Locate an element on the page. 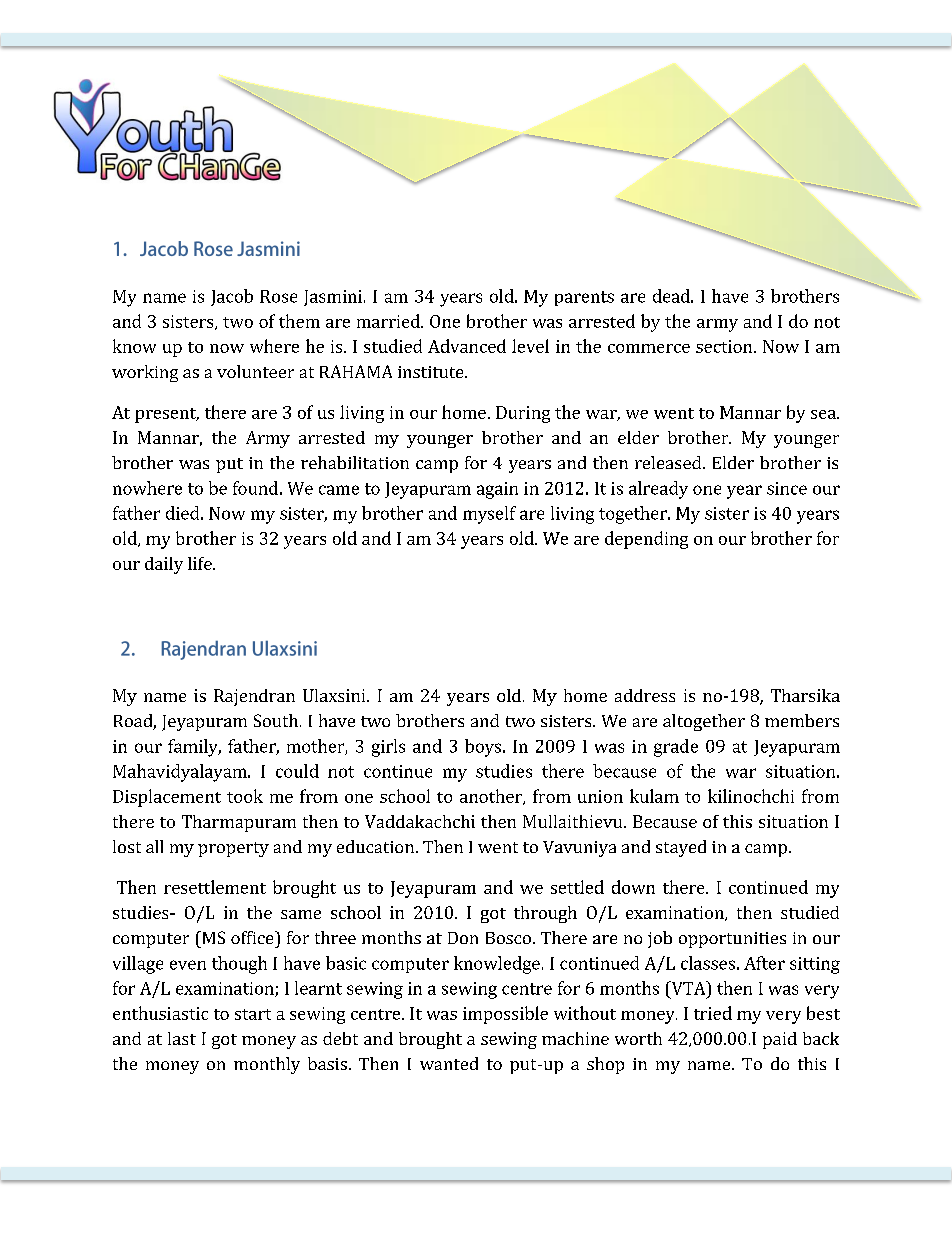  stayed is located at coordinates (681, 848).
